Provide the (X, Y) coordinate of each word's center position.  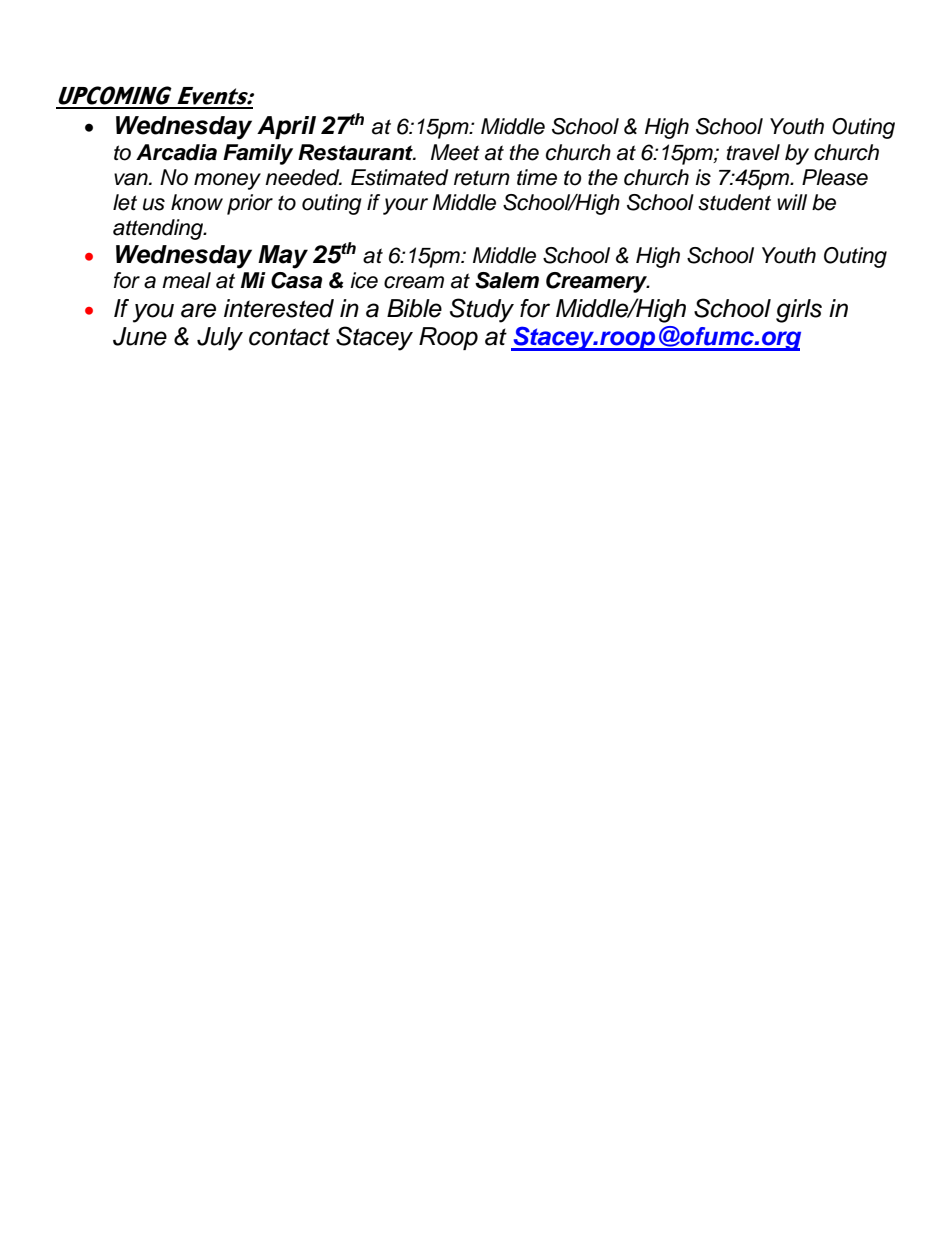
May (283, 257)
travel (753, 152)
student (734, 202)
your (405, 206)
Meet (455, 152)
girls (799, 311)
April (286, 127)
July (220, 339)
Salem (507, 280)
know (197, 202)
